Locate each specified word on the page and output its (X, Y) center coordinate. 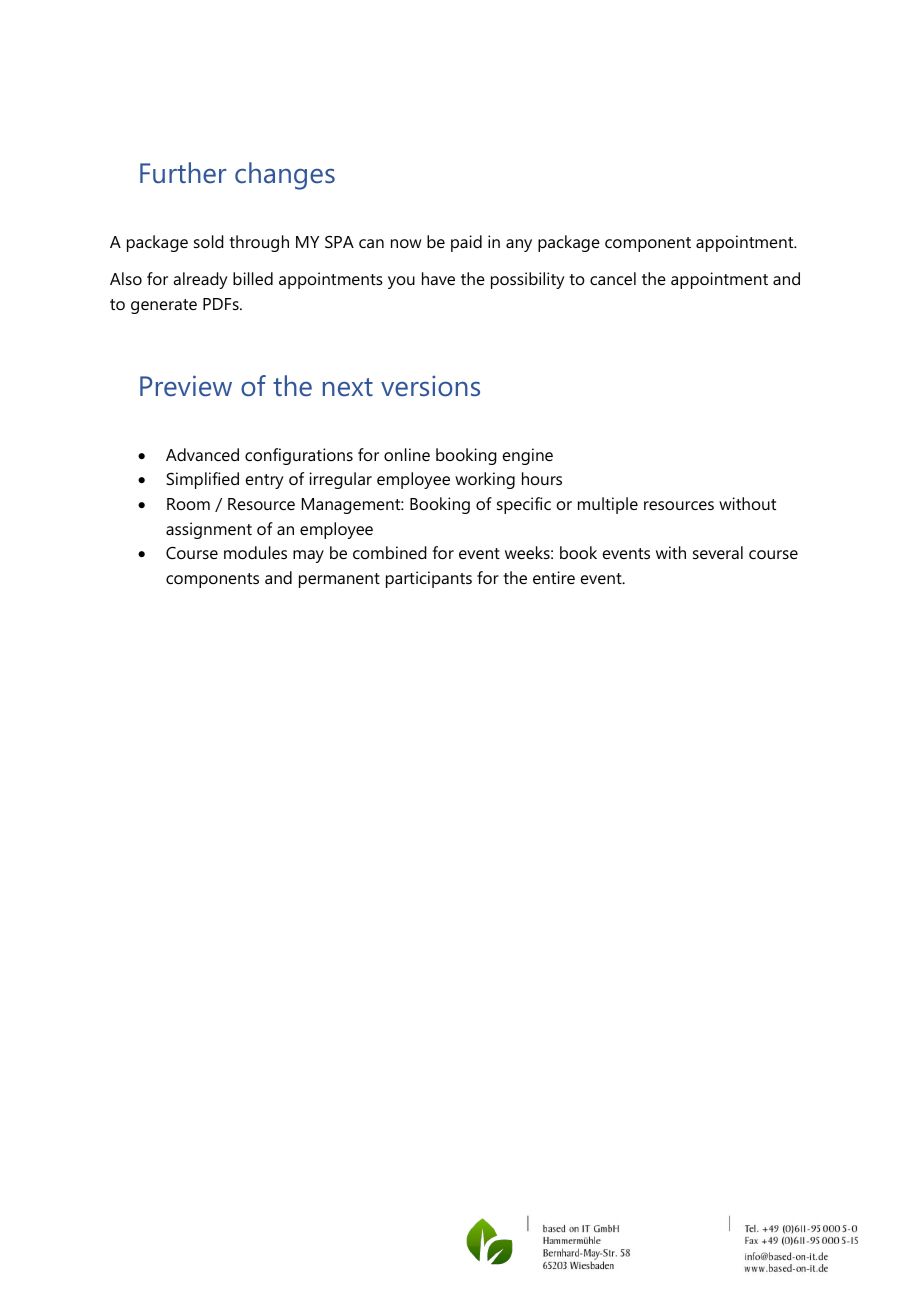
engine (528, 456)
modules (255, 552)
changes (285, 176)
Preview (186, 386)
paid (466, 243)
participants (429, 579)
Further (183, 172)
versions (430, 386)
